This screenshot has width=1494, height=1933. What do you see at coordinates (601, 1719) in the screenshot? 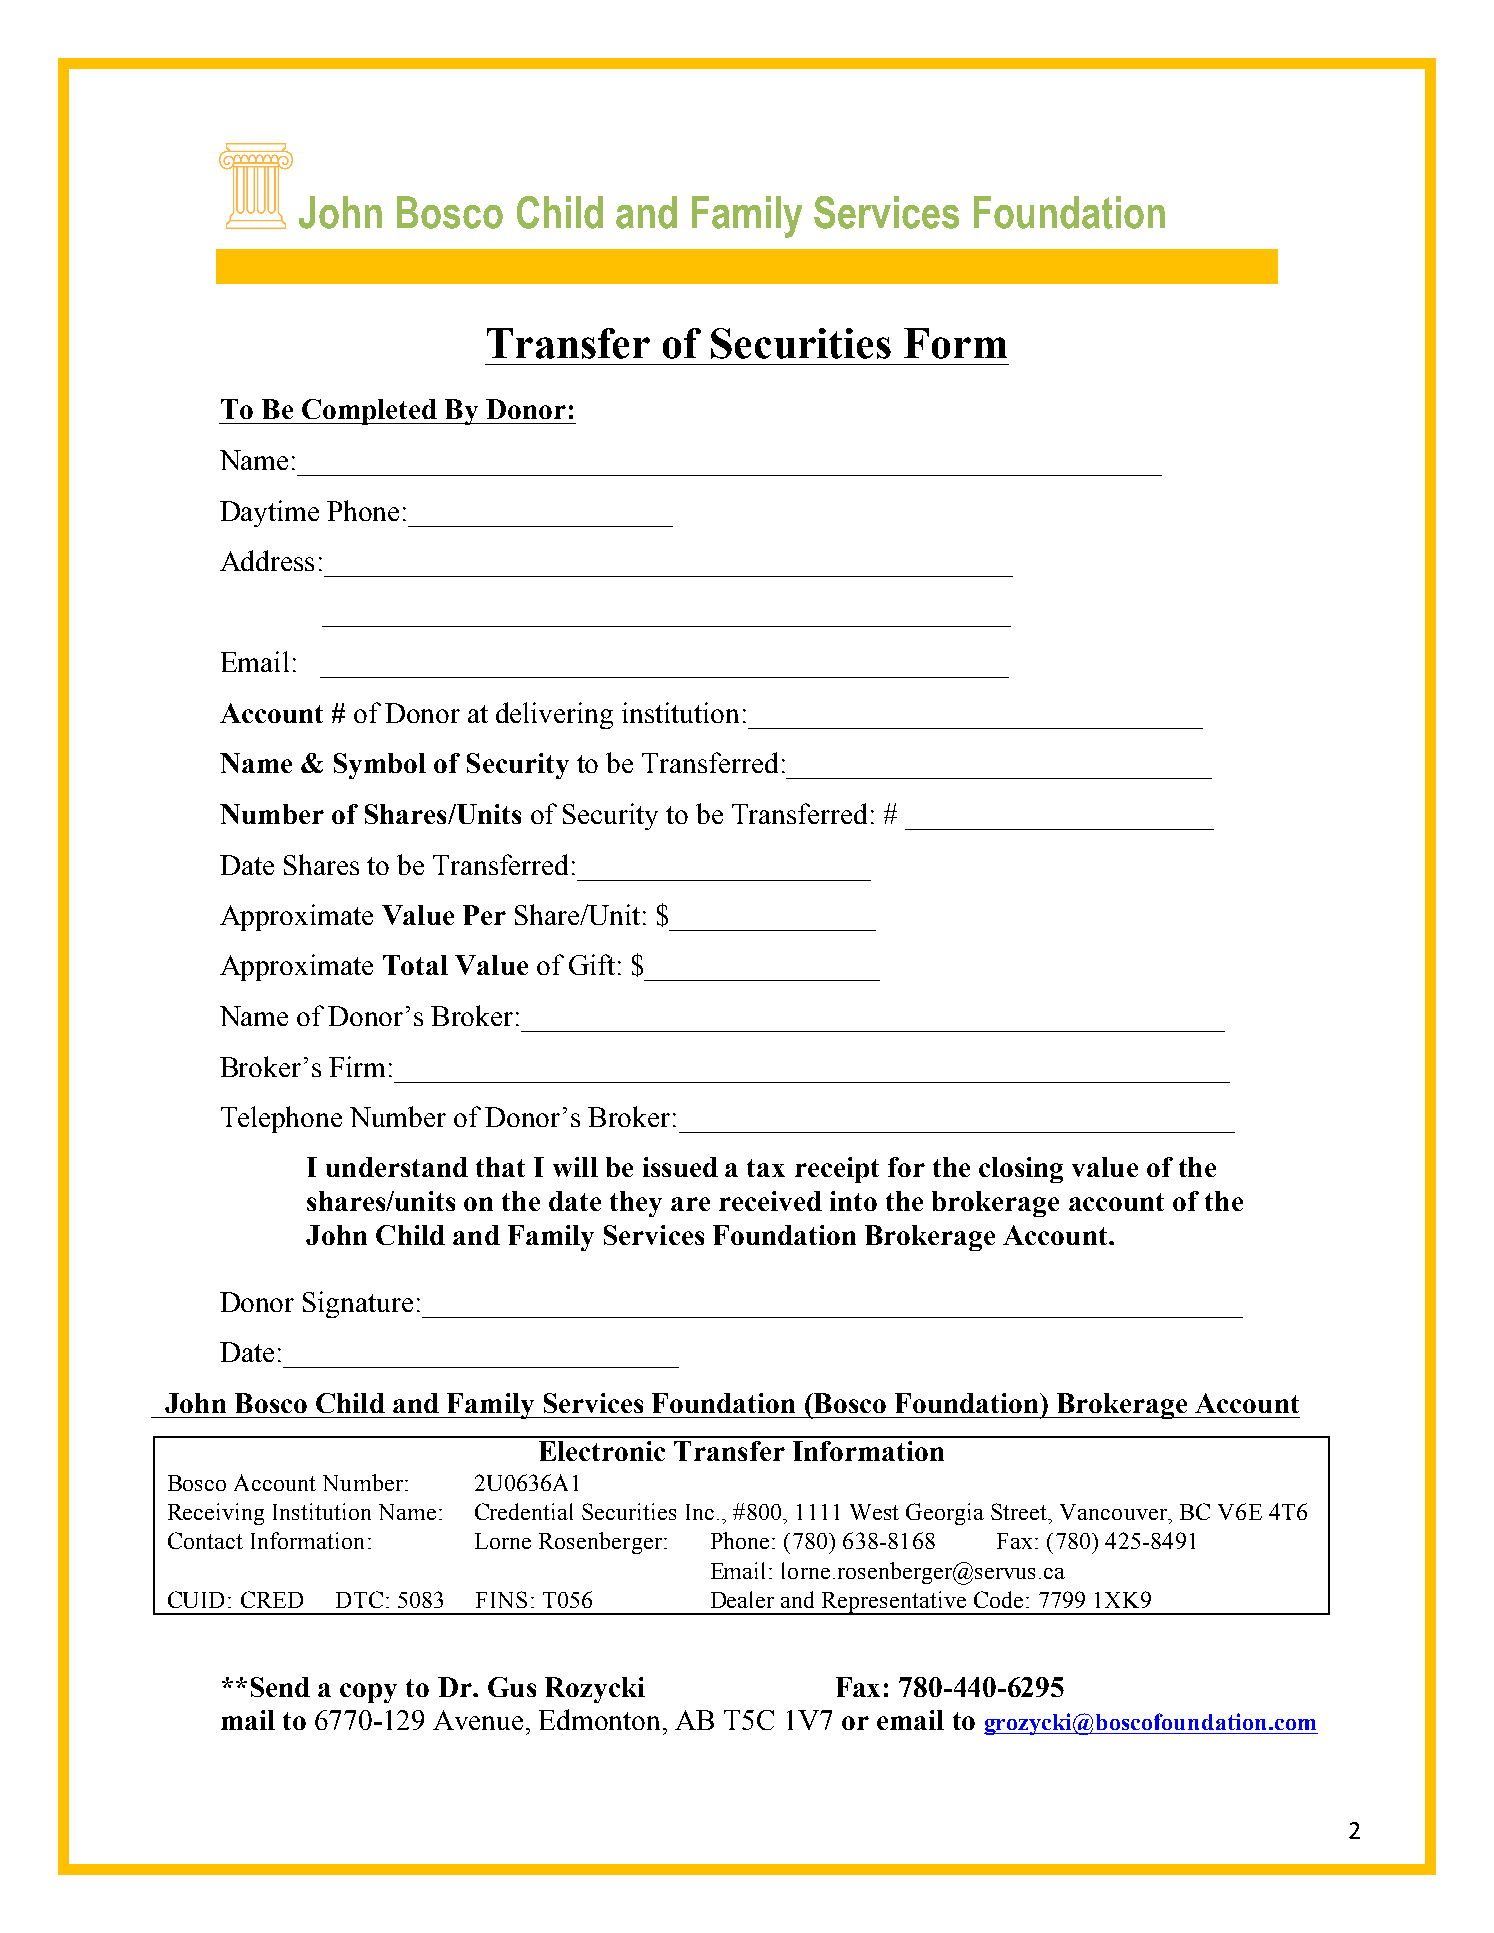
I see `Edmonton` at bounding box center [601, 1719].
